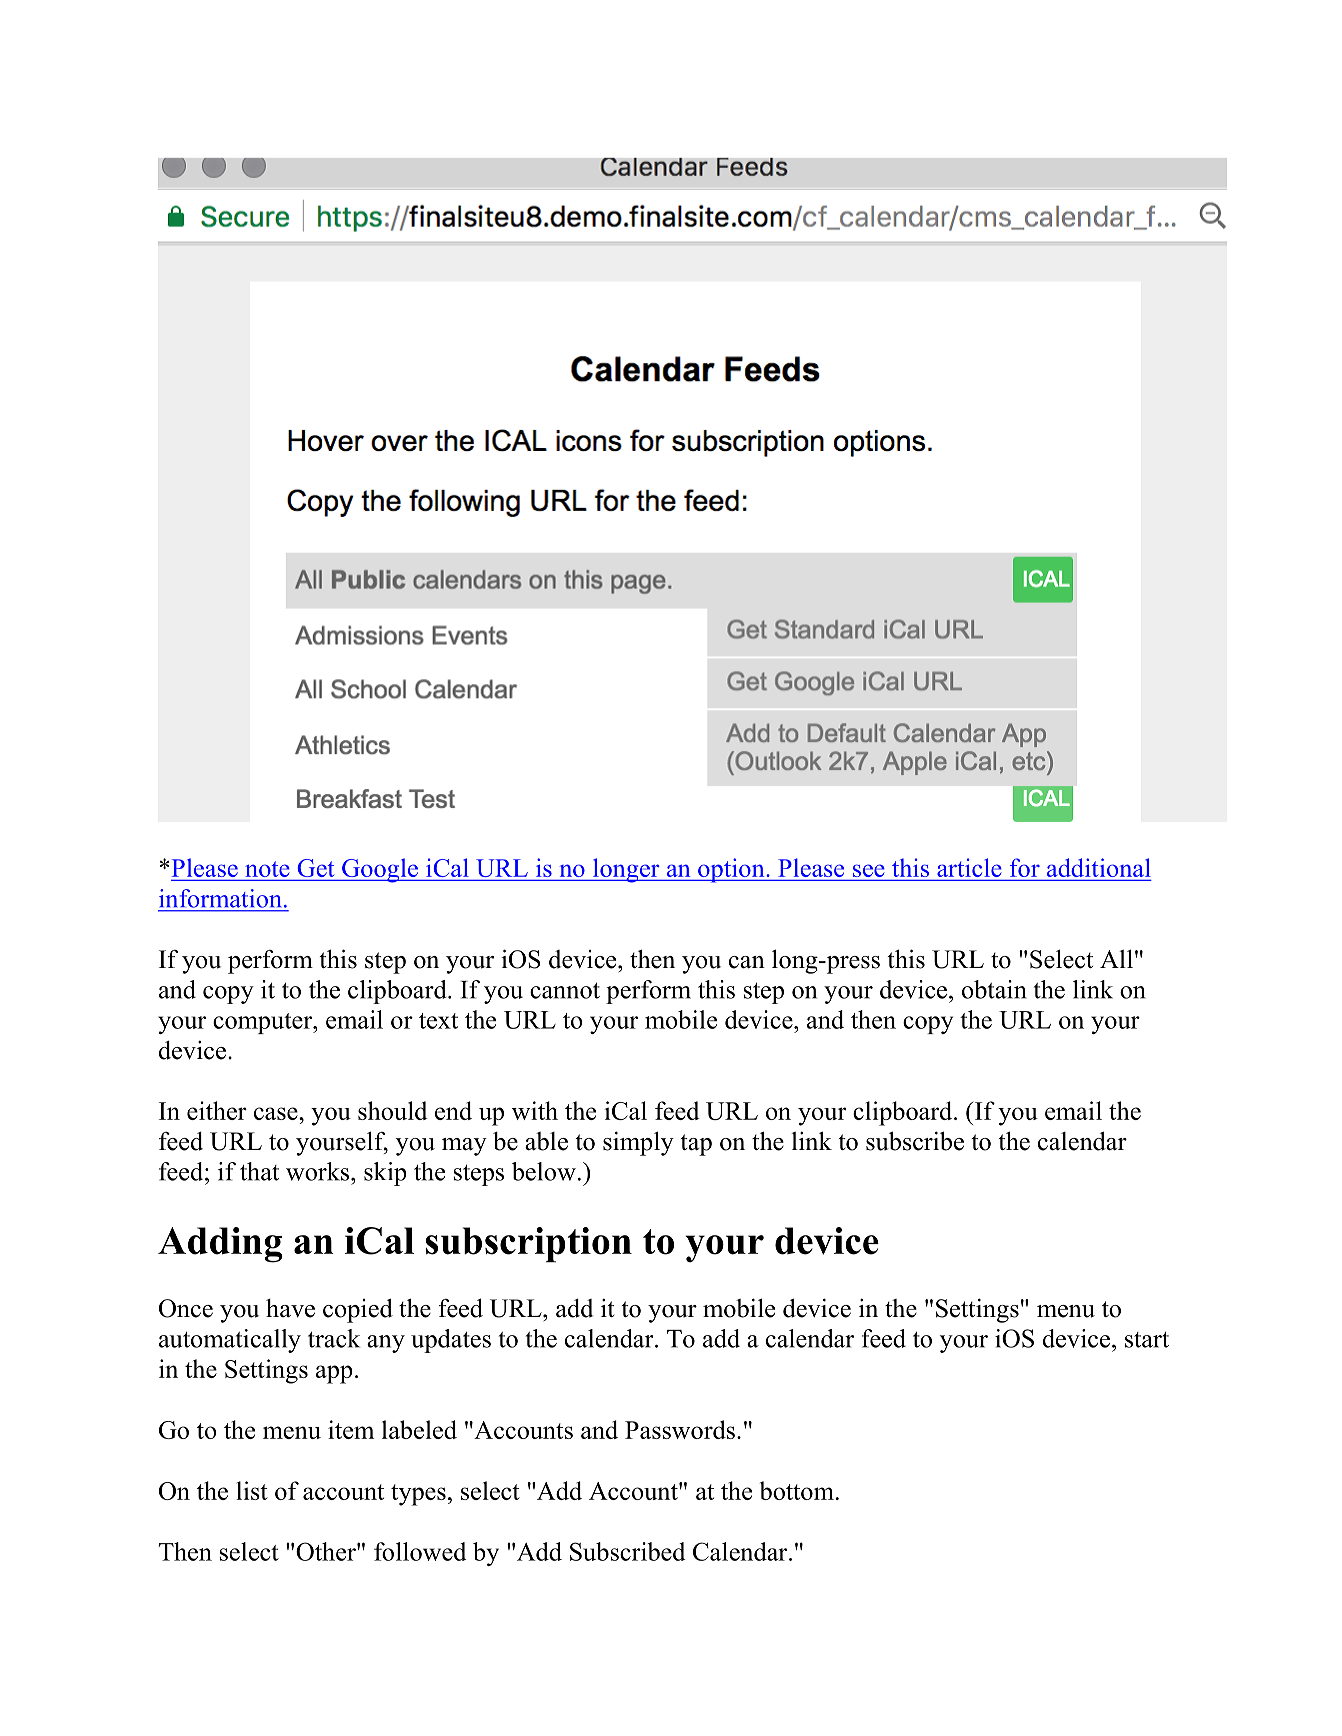  I want to click on have, so click(290, 1308).
